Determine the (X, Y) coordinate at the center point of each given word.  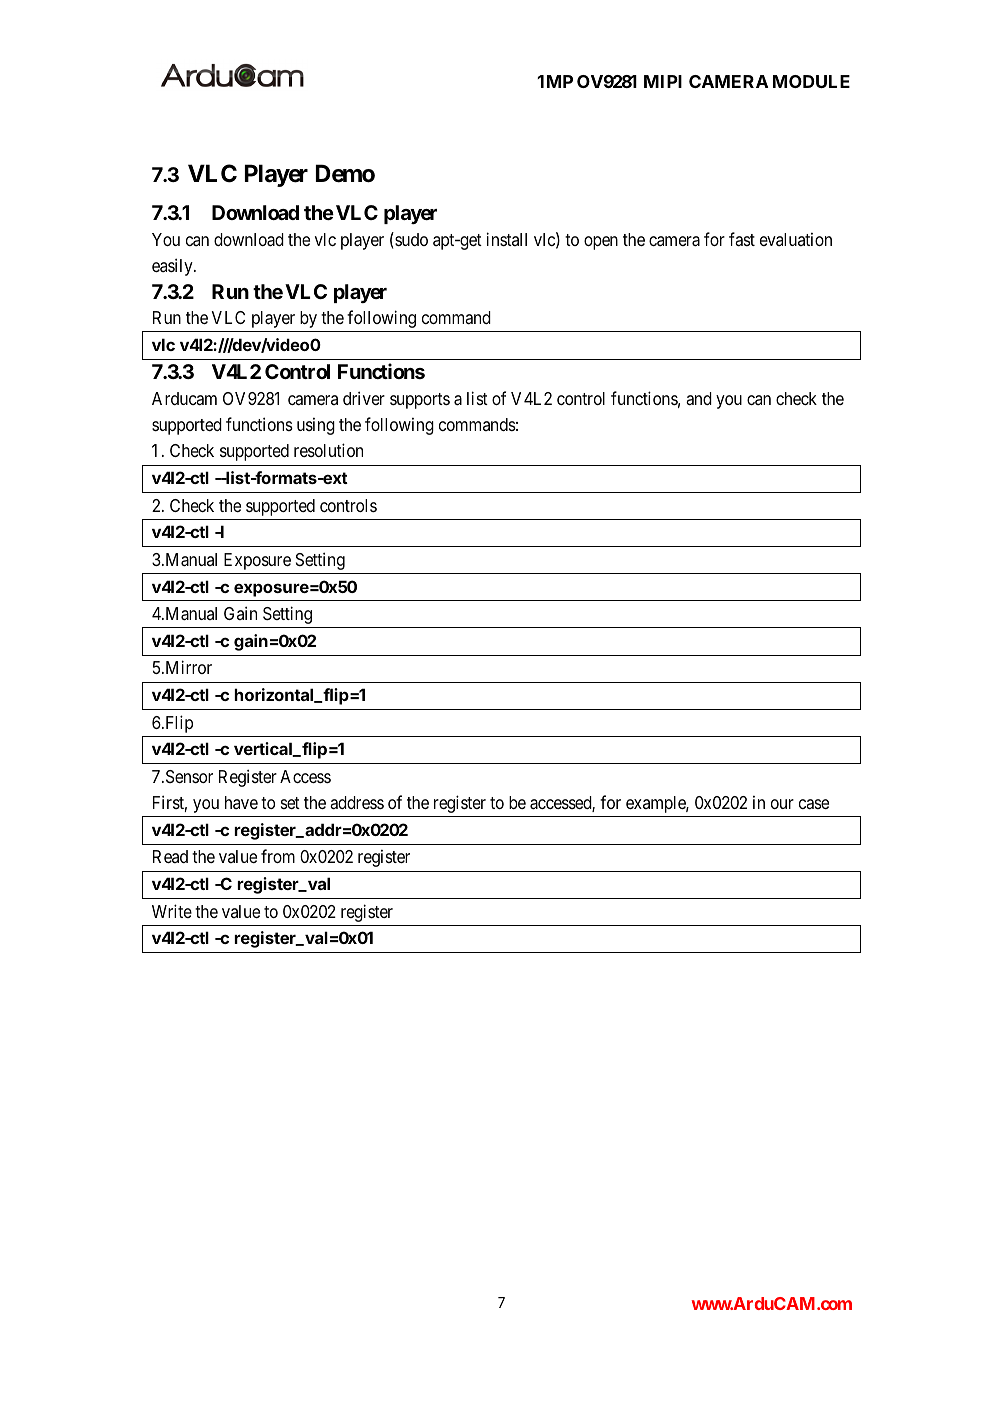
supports (420, 401)
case (814, 804)
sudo (410, 239)
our (782, 804)
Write (172, 911)
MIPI (663, 81)
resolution (328, 450)
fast (742, 239)
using (316, 426)
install (507, 239)
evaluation (796, 239)
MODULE (811, 81)
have (241, 802)
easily (173, 267)
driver (364, 398)
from (278, 856)
